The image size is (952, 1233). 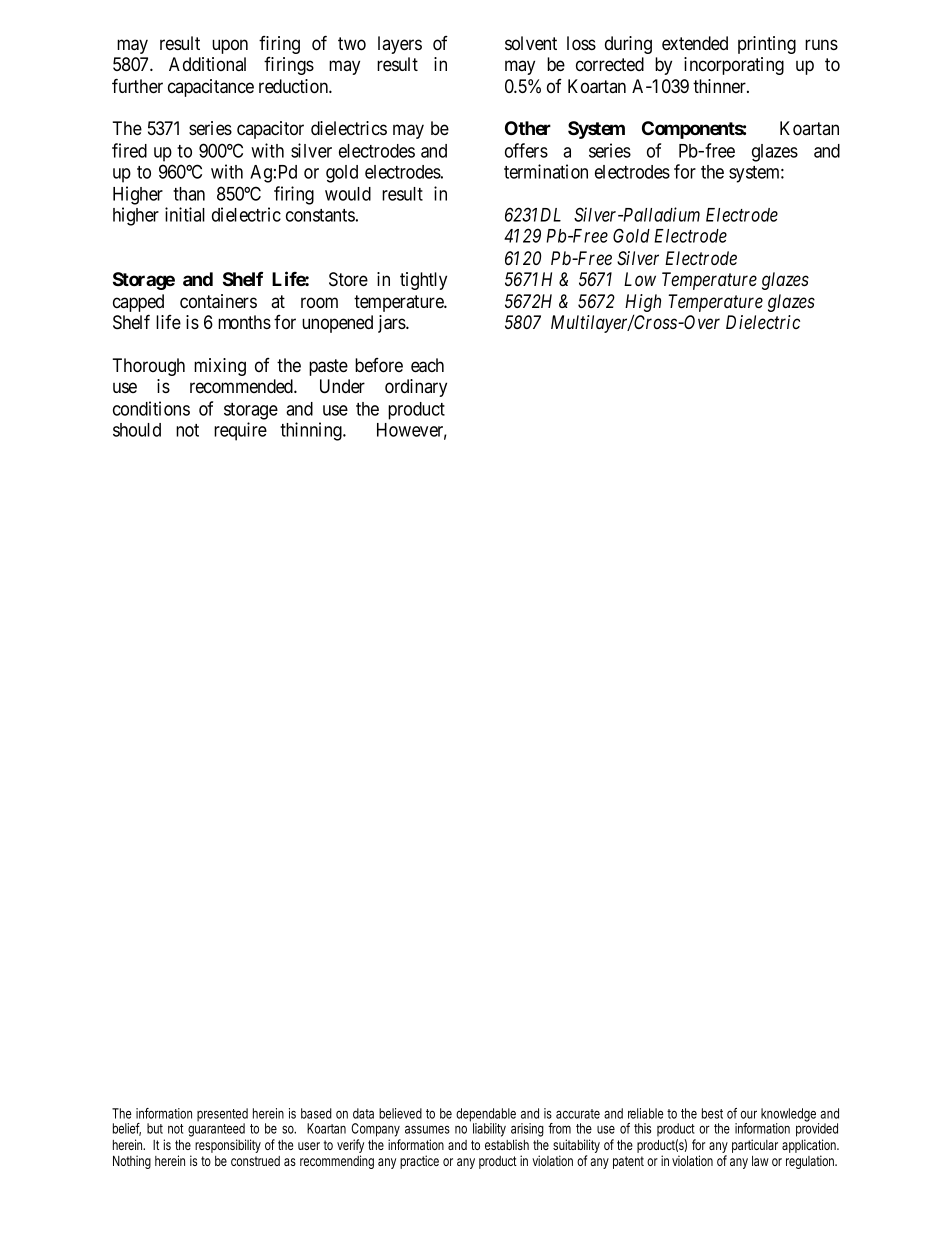 I want to click on Low, so click(x=640, y=279).
